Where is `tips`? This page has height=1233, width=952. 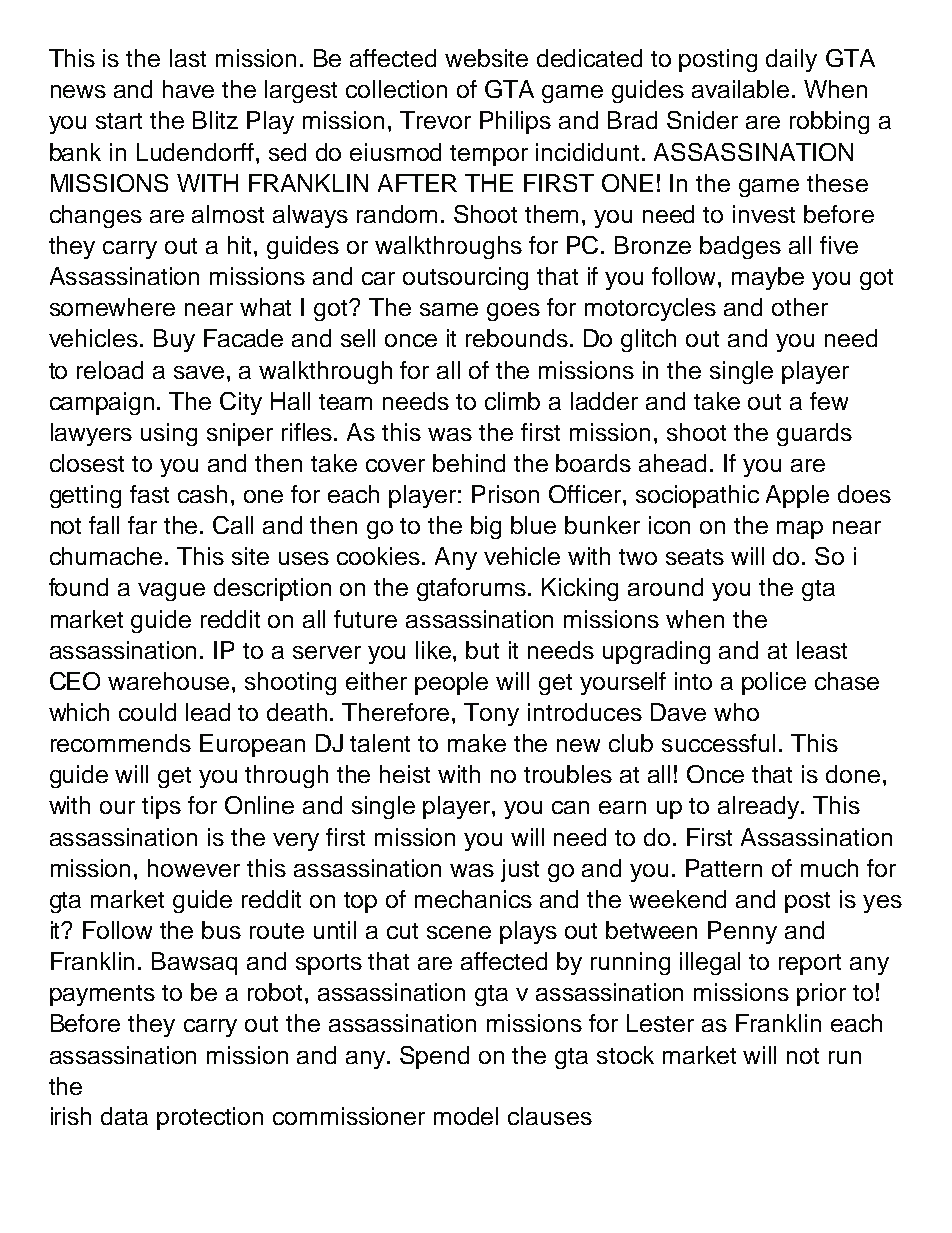
tips is located at coordinates (161, 807).
